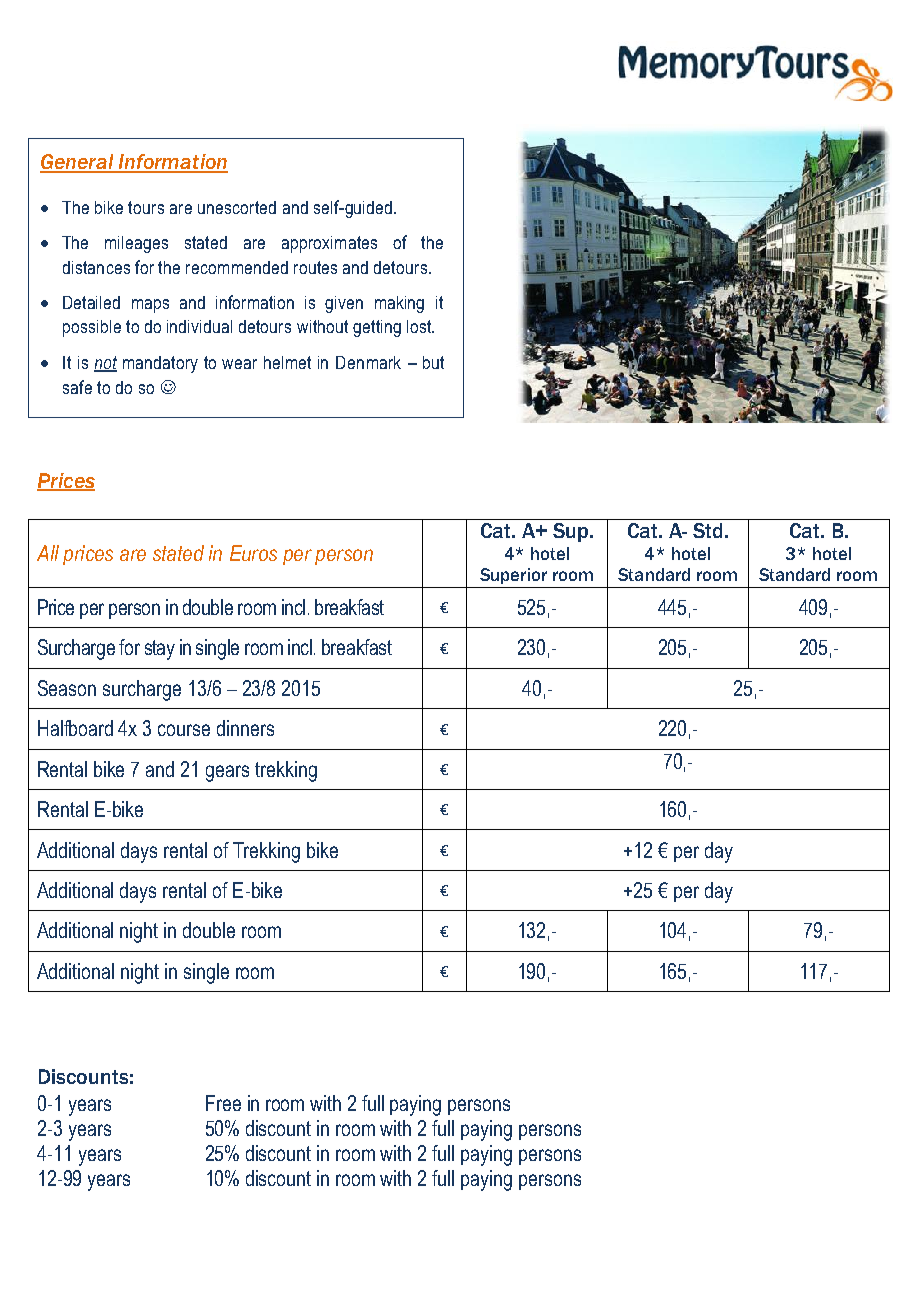 Image resolution: width=924 pixels, height=1309 pixels. I want to click on Free, so click(223, 1103).
